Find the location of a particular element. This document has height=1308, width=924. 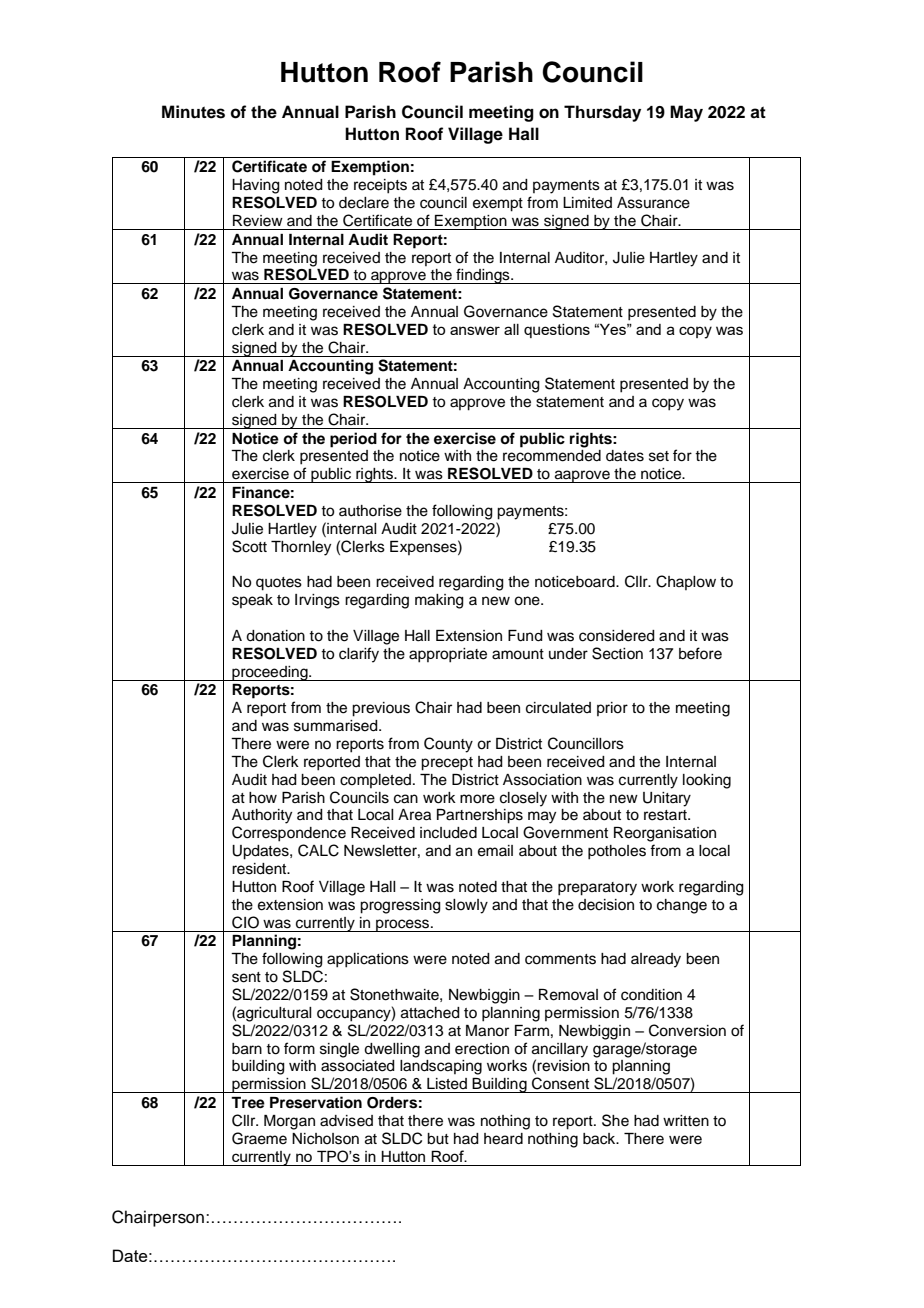

Having is located at coordinates (256, 186).
